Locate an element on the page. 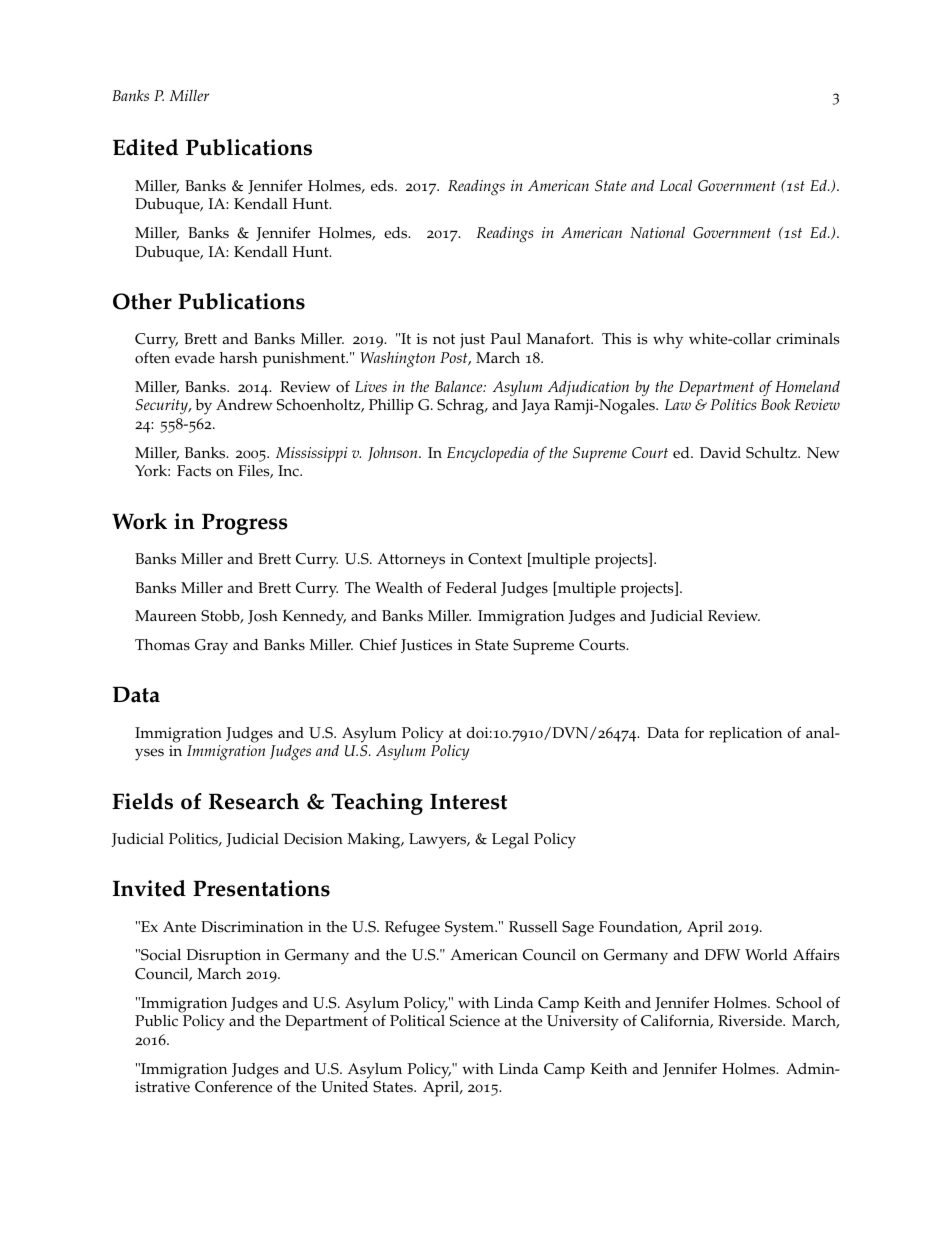 This image has height=1233, width=952. Chief is located at coordinates (378, 645).
